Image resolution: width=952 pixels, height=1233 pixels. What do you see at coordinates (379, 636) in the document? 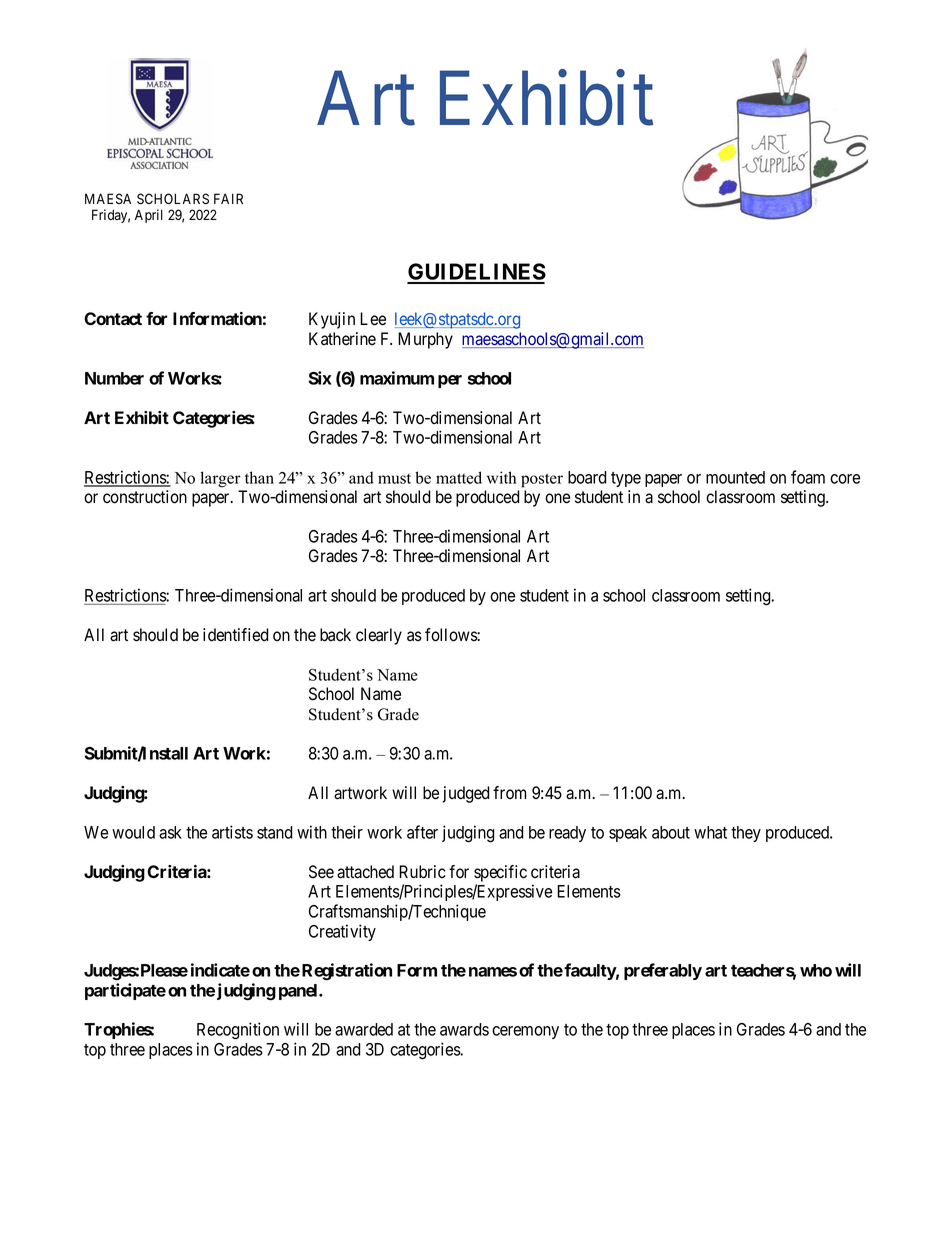
I see `clearly` at bounding box center [379, 636].
